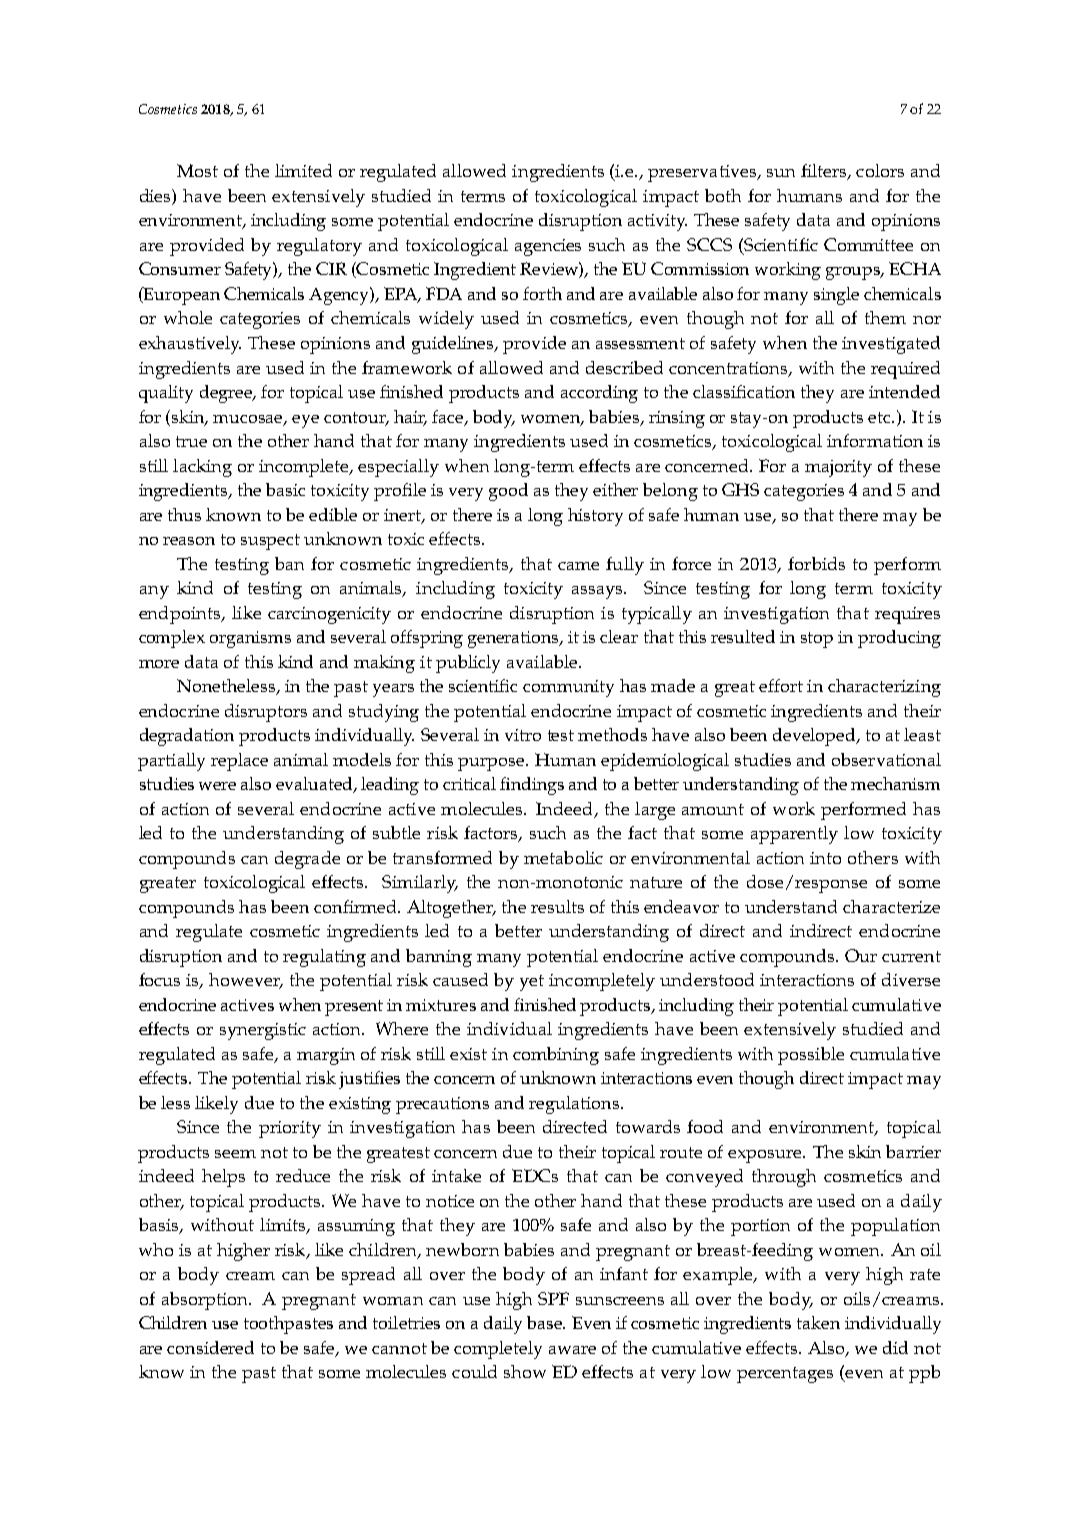  Describe the element at coordinates (548, 247) in the screenshot. I see `agencies` at that location.
